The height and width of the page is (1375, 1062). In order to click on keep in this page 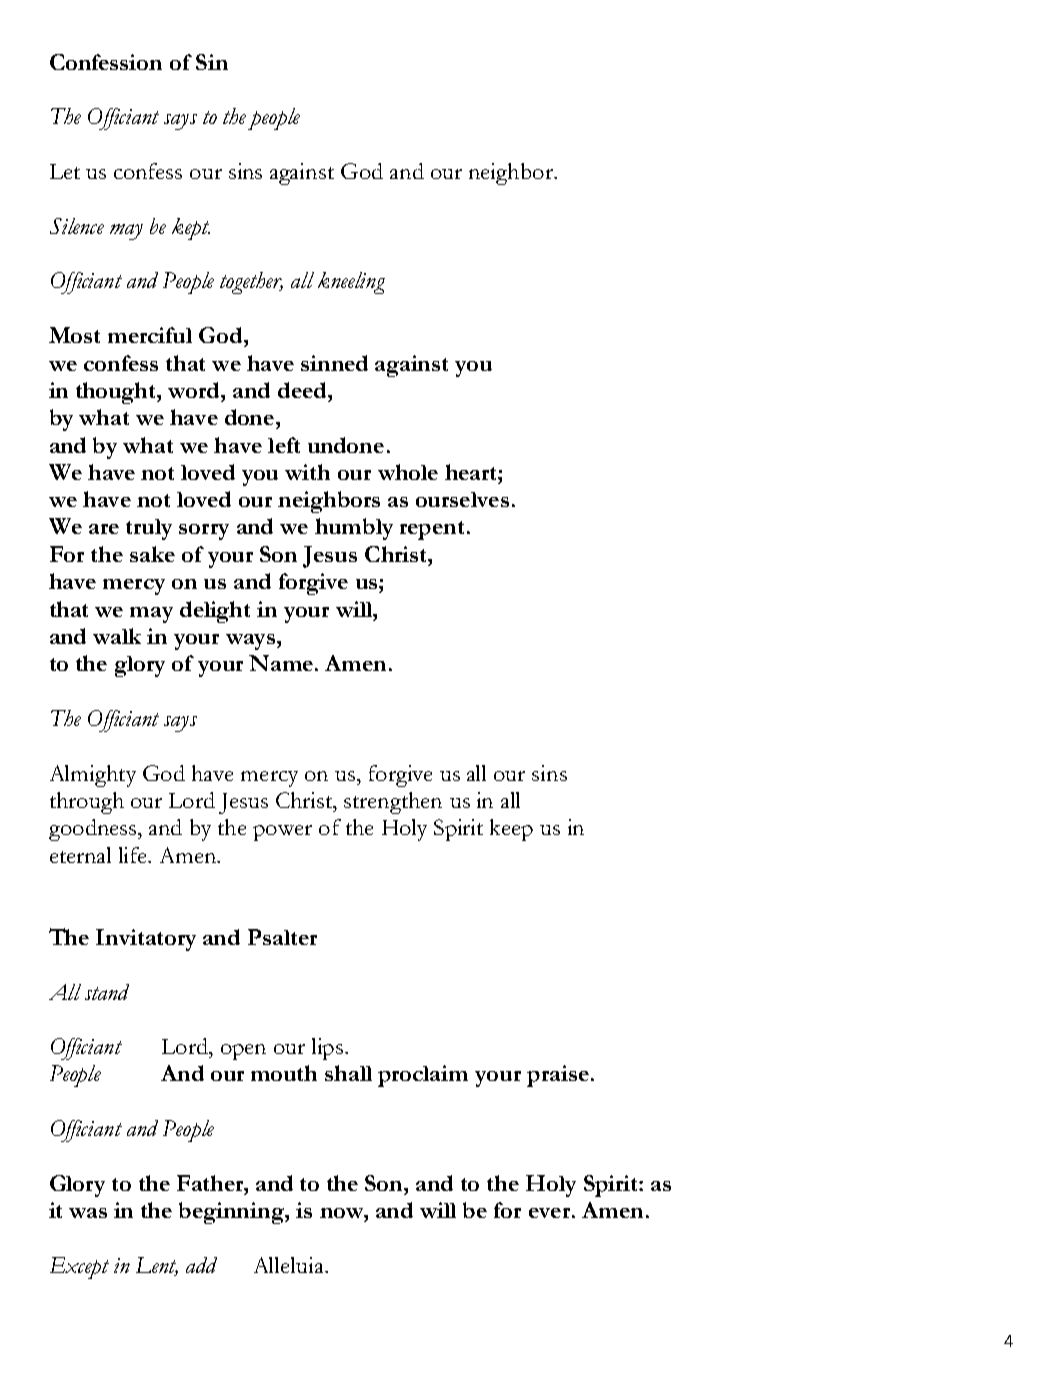, I will do `click(511, 830)`.
